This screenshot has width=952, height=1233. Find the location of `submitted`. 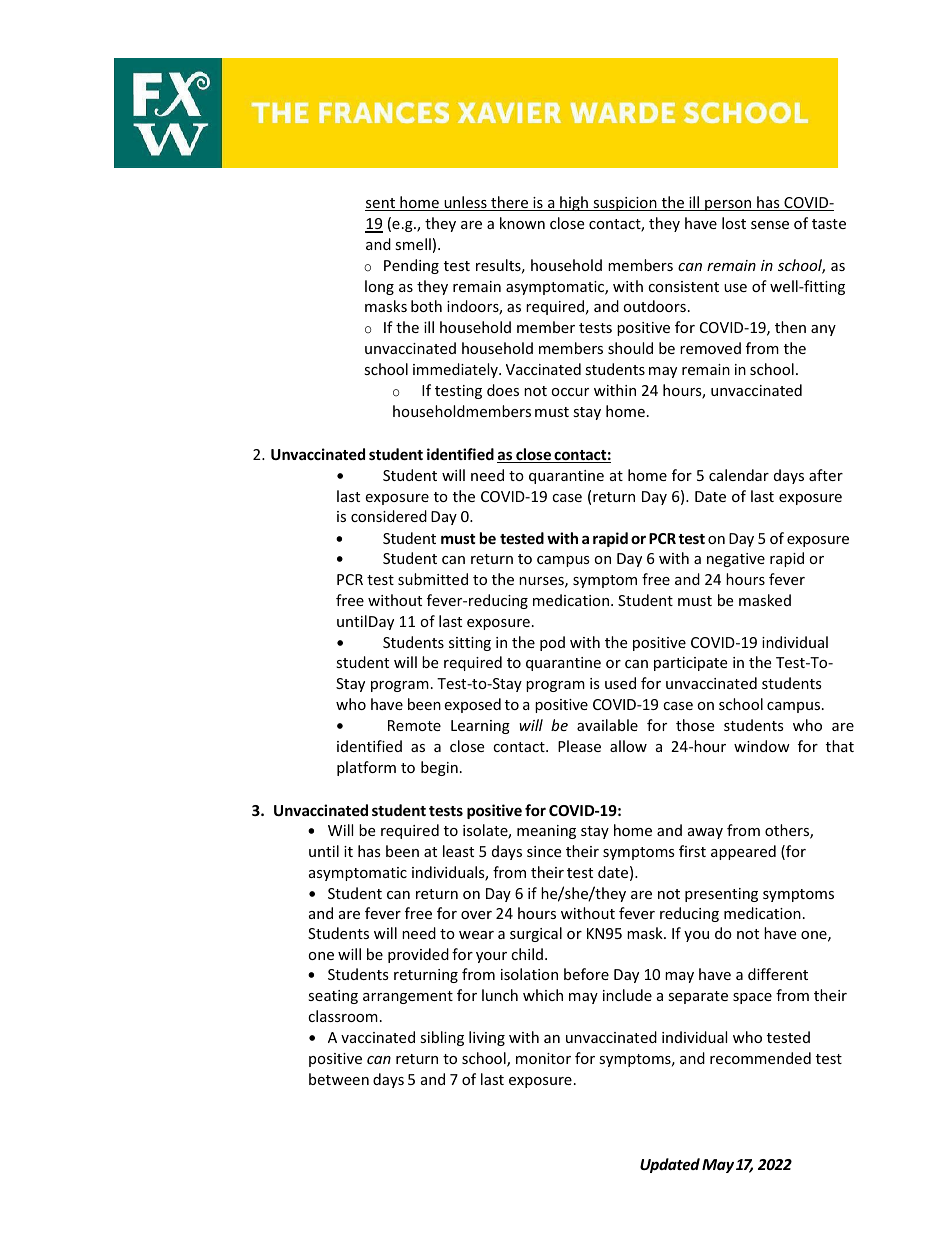

submitted is located at coordinates (433, 579).
